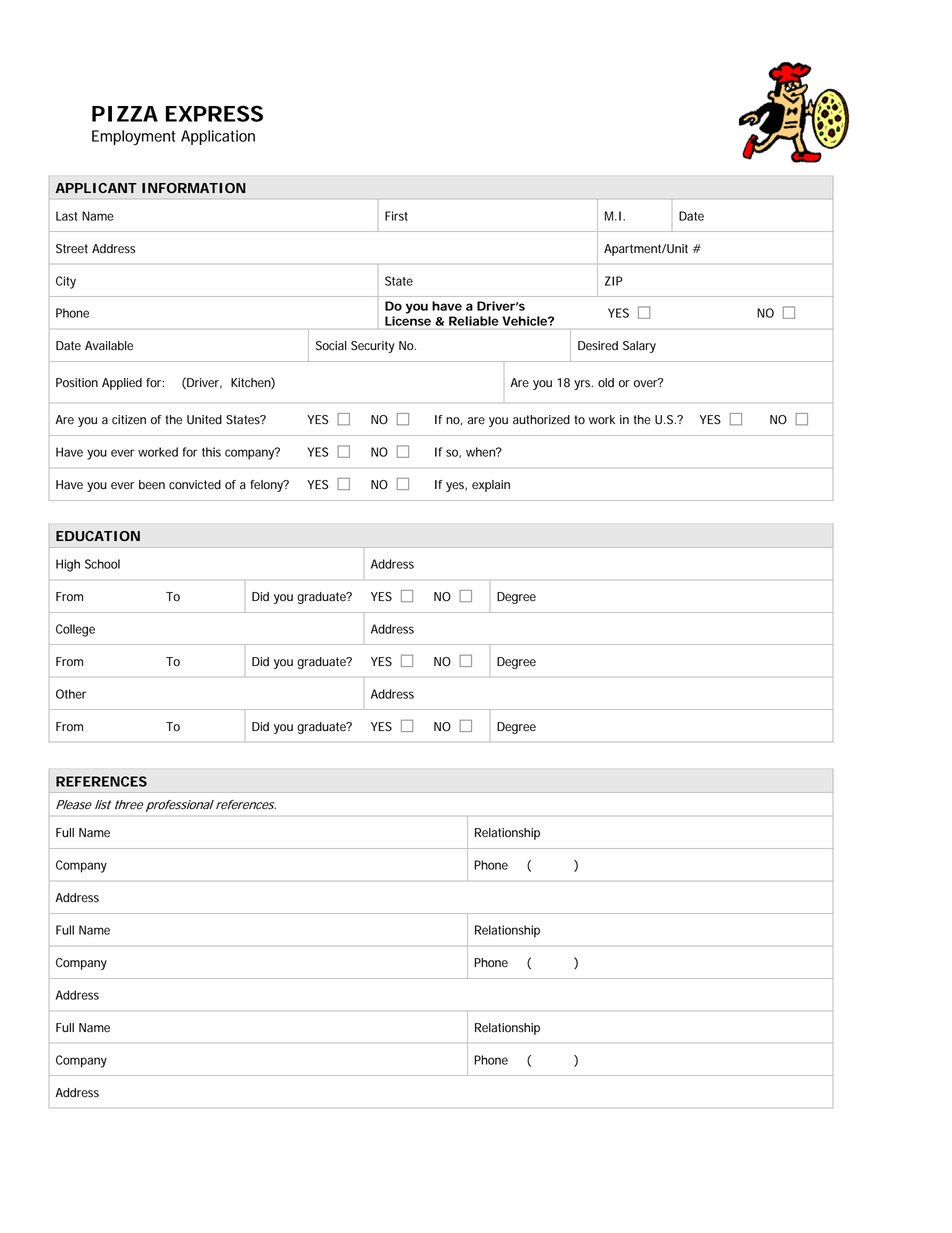  I want to click on First, so click(396, 216).
